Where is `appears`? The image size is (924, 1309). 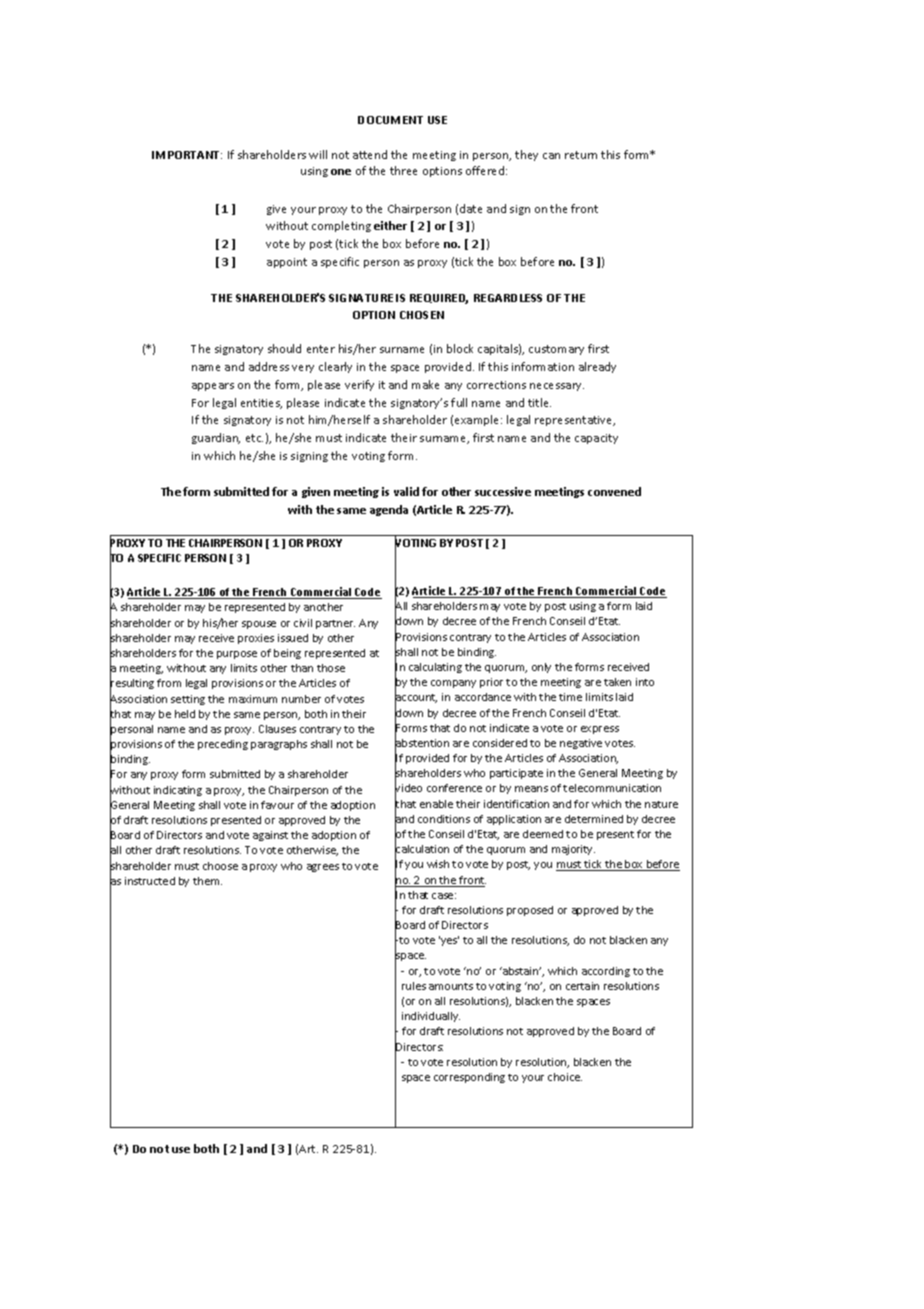 appears is located at coordinates (213, 387).
